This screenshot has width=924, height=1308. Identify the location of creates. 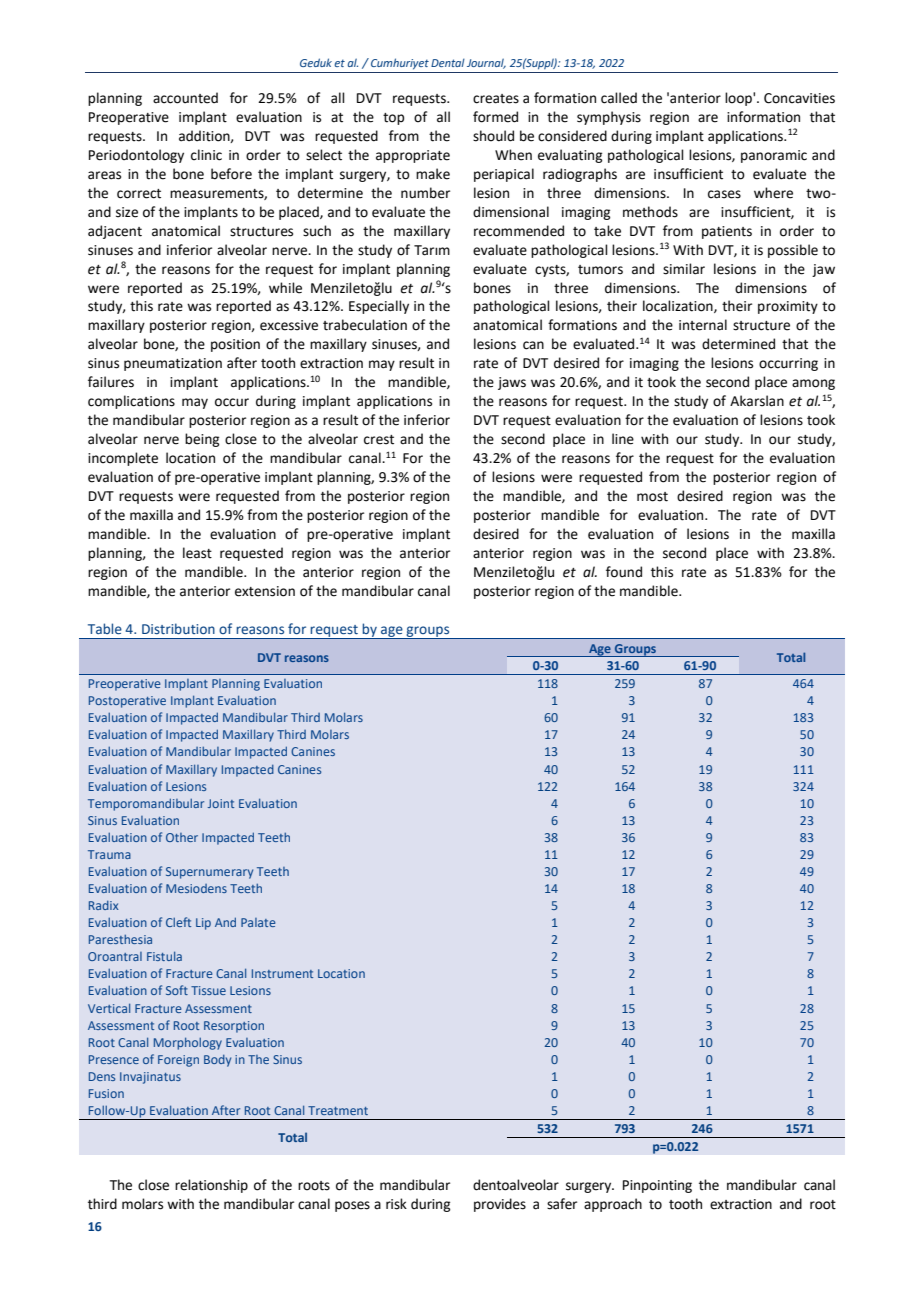
(496, 99).
